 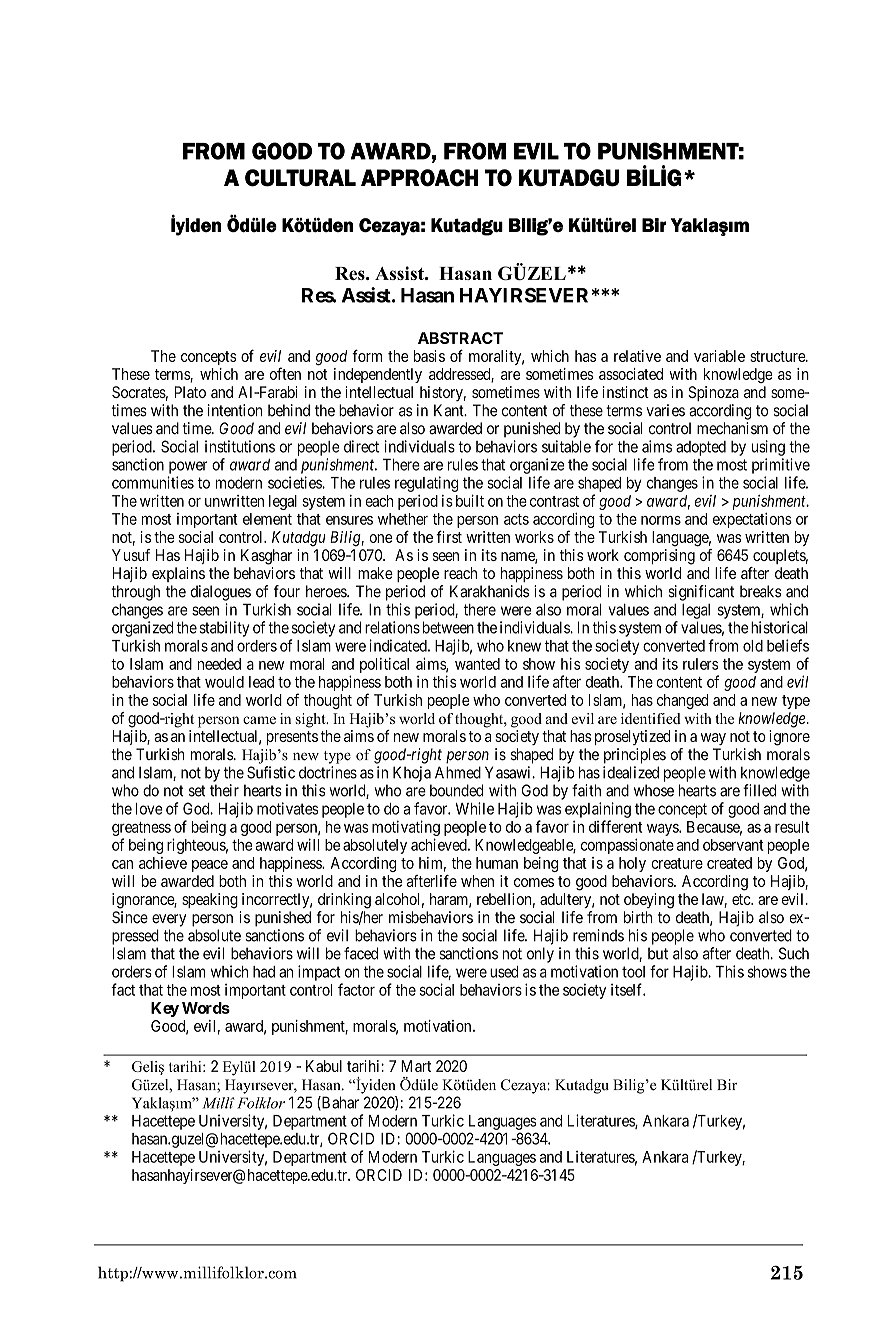 What do you see at coordinates (264, 972) in the screenshot?
I see `had` at bounding box center [264, 972].
